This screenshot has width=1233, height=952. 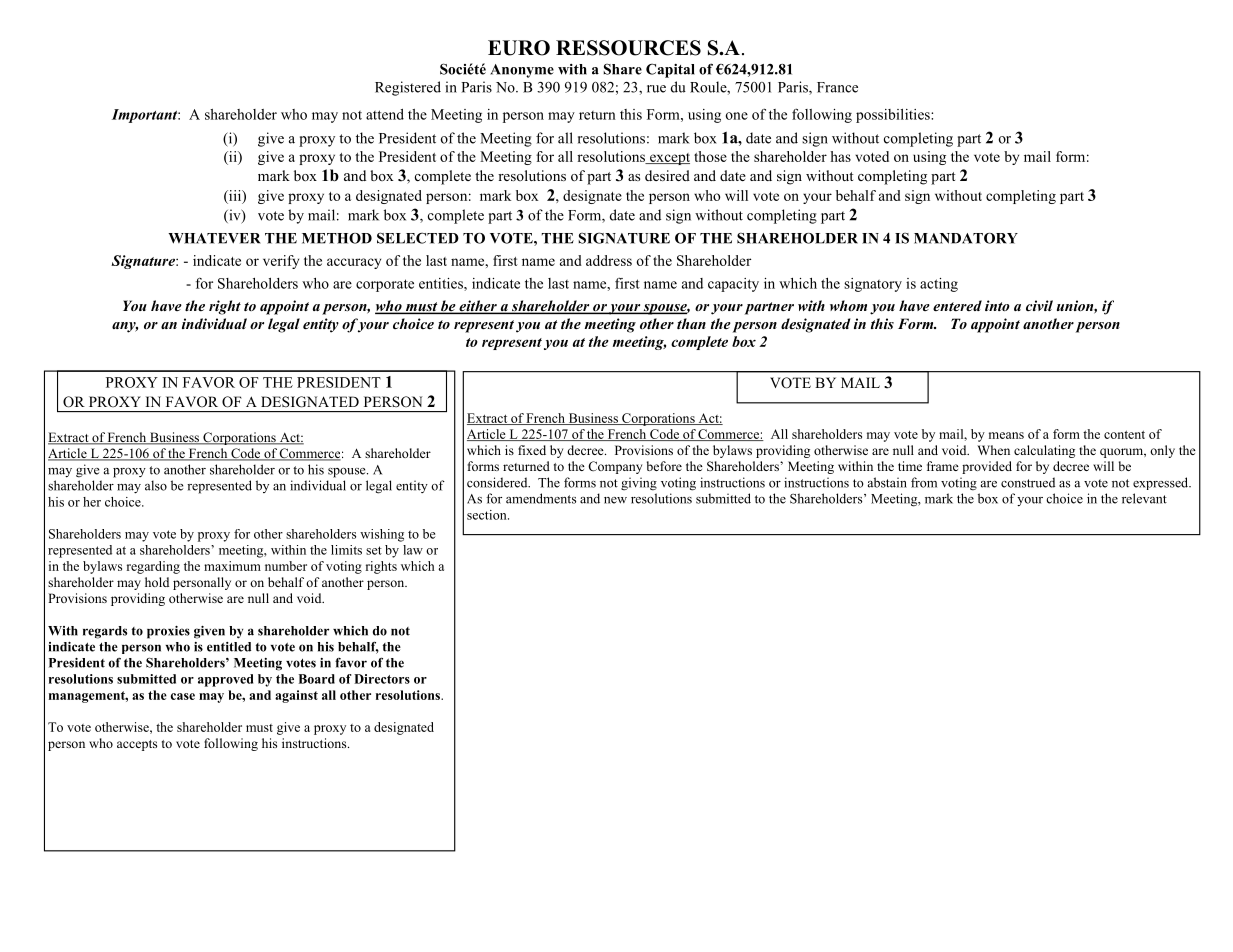 What do you see at coordinates (382, 679) in the screenshot?
I see `Directors` at bounding box center [382, 679].
